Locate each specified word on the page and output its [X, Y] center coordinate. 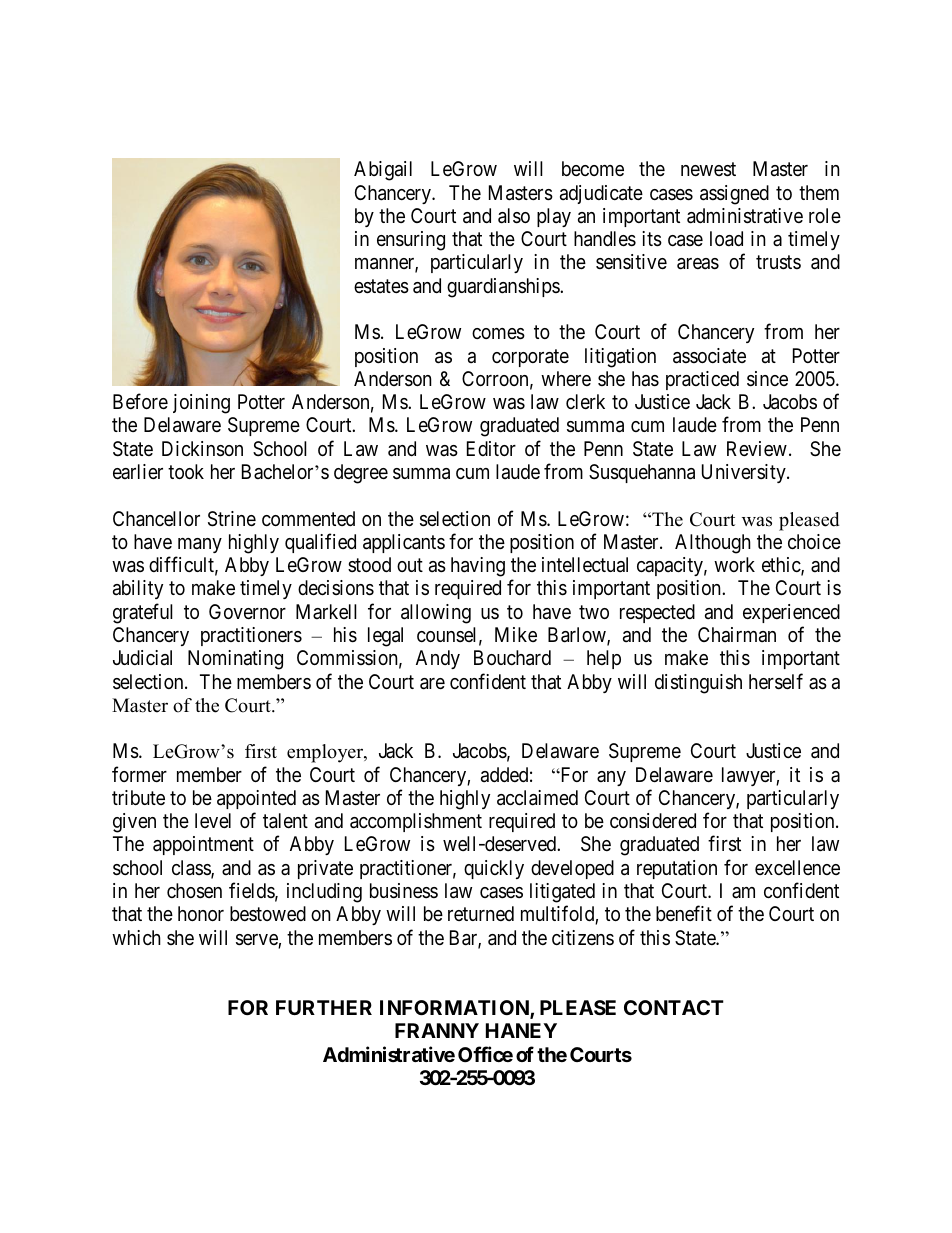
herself [776, 681]
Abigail [383, 171]
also [514, 216]
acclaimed [537, 798]
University [745, 473]
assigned [734, 195]
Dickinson [202, 449]
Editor [491, 448]
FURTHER [324, 1007]
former [139, 774]
